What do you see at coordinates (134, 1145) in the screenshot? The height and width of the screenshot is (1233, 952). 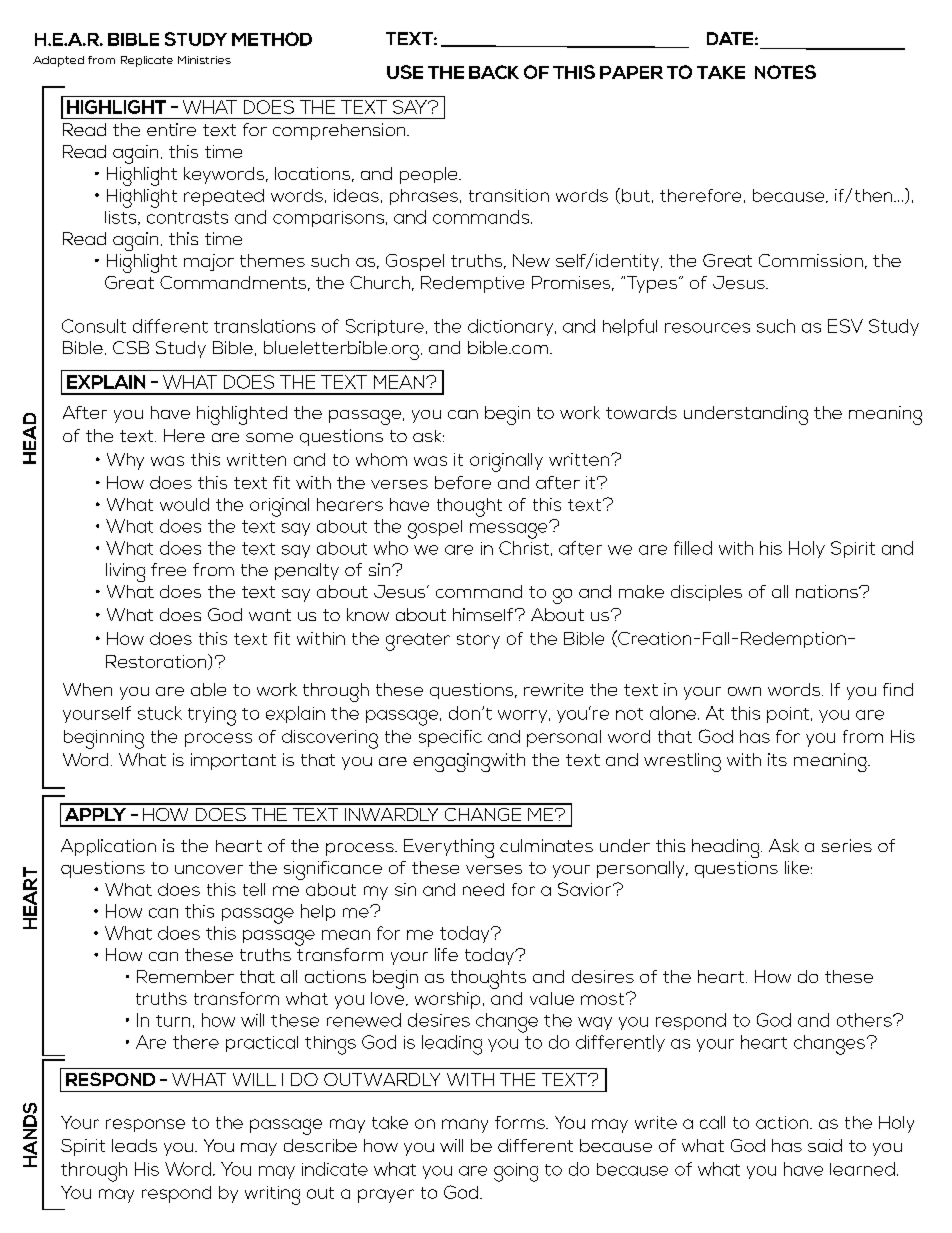 I see `leads` at bounding box center [134, 1145].
